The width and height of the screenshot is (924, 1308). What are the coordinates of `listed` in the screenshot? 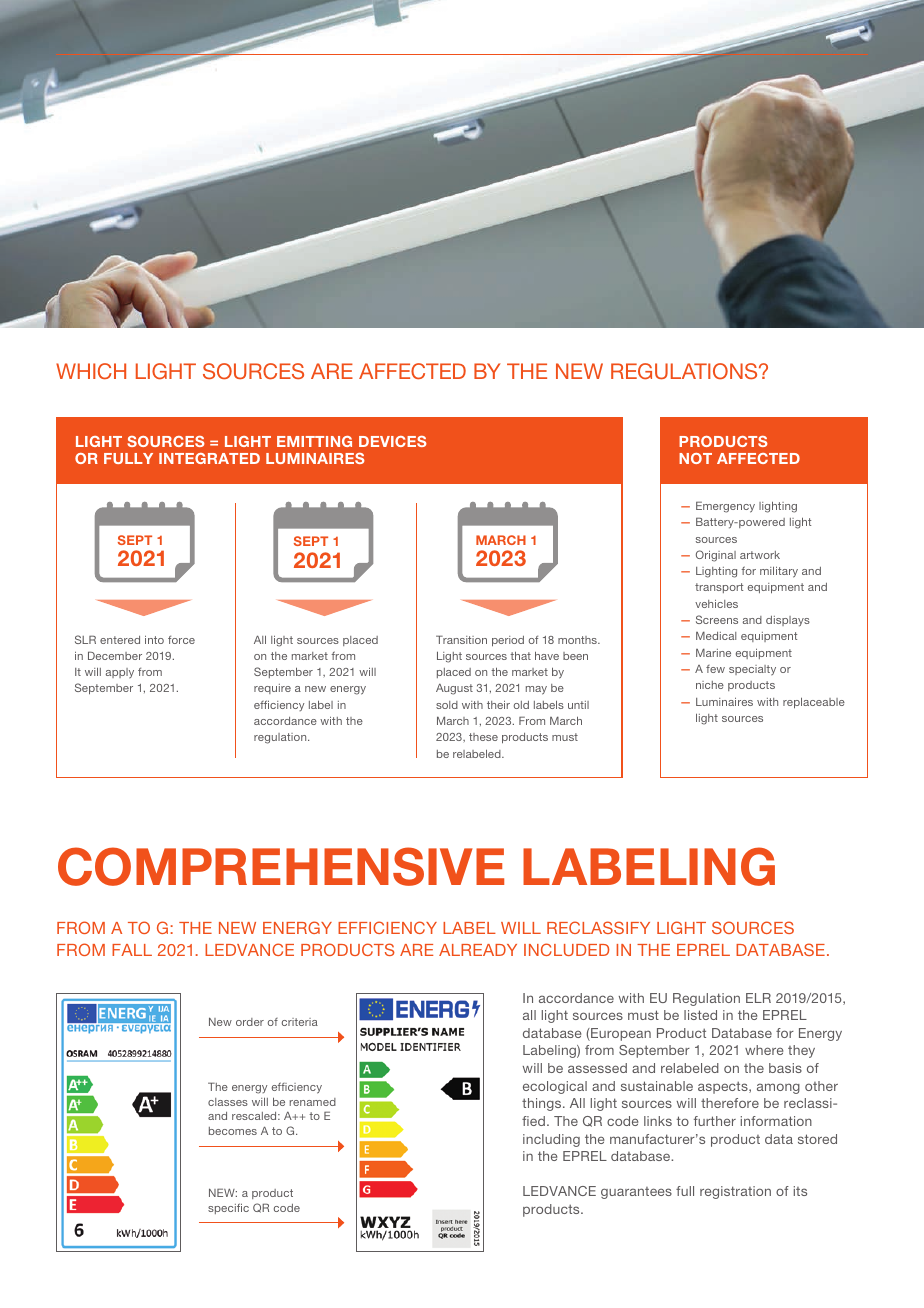 It's located at (700, 1015).
